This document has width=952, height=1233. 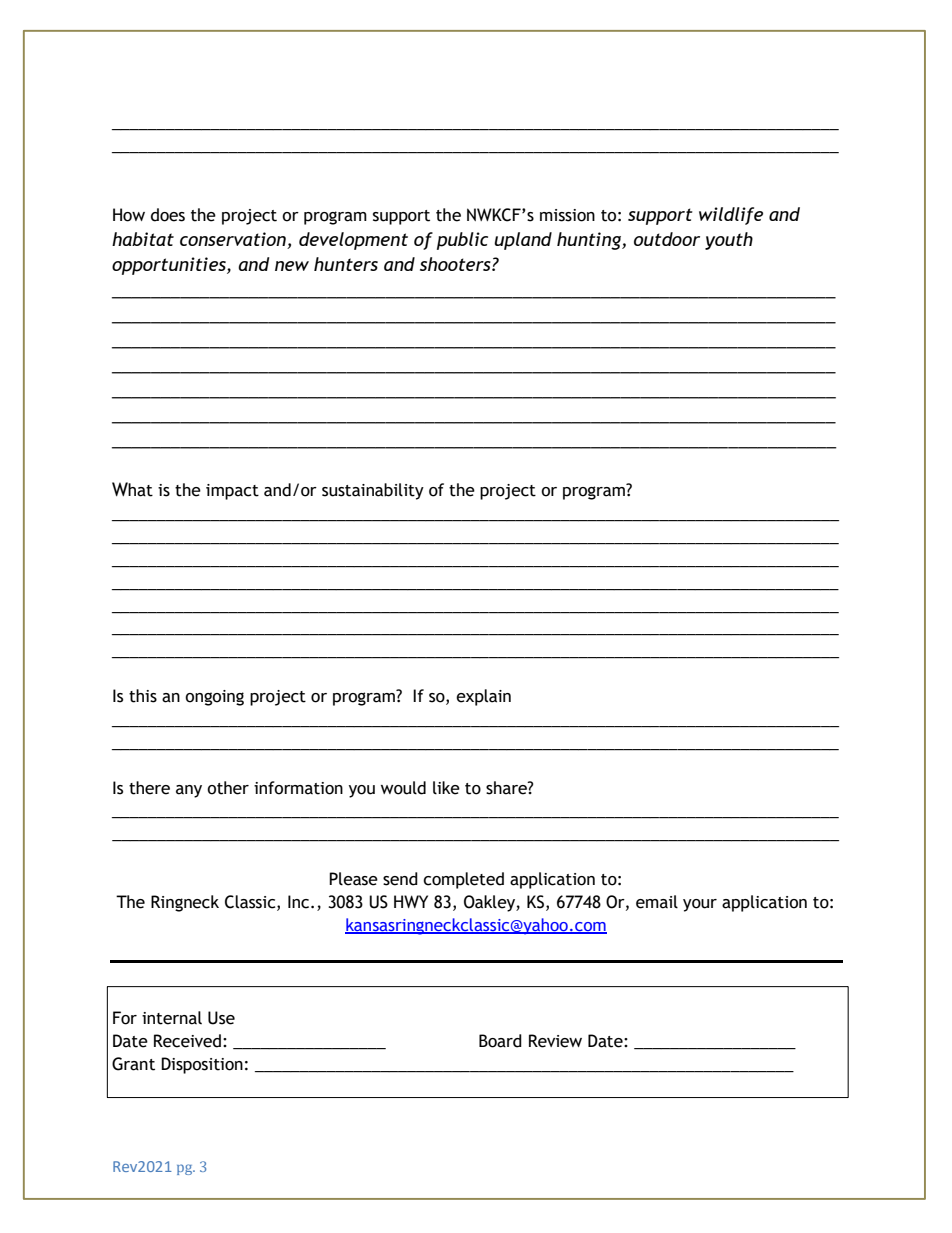 What do you see at coordinates (232, 492) in the document?
I see `impact` at bounding box center [232, 492].
